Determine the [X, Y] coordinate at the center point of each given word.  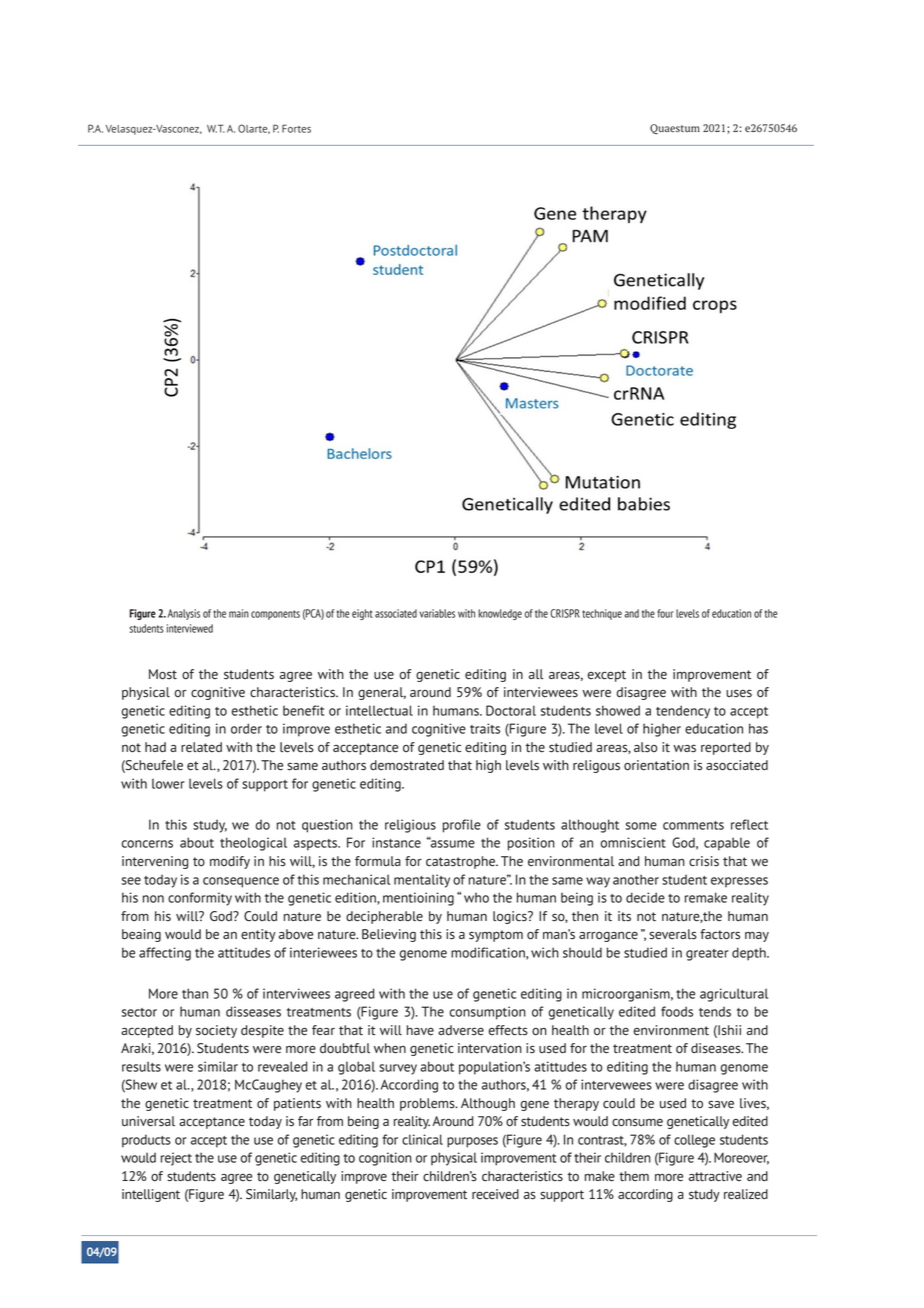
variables [437, 613]
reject [176, 1159]
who [476, 898]
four [665, 613]
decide [645, 897]
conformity [200, 899]
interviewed [190, 628]
